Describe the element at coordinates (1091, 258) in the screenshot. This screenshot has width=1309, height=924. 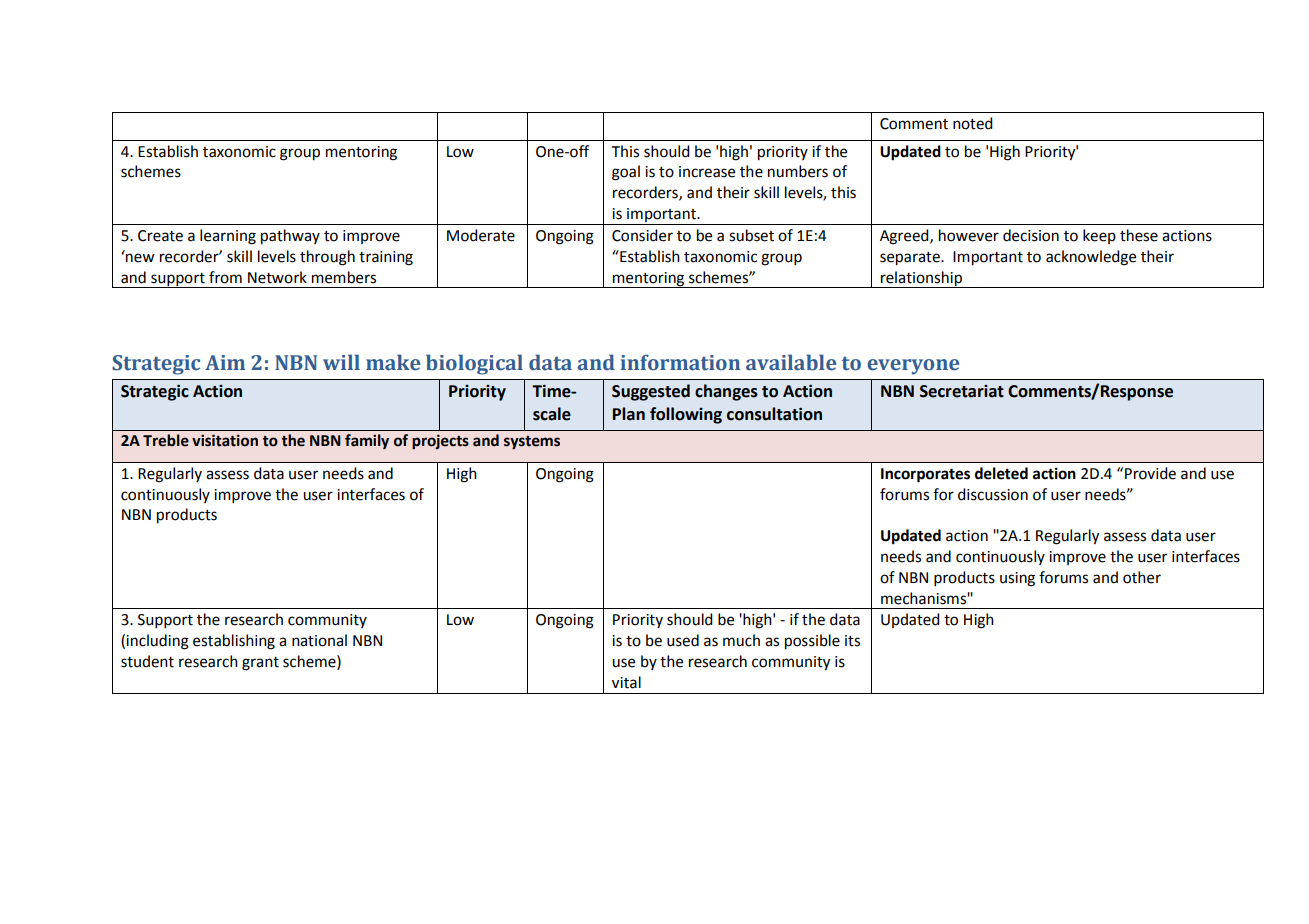
I see `acknowledge` at that location.
